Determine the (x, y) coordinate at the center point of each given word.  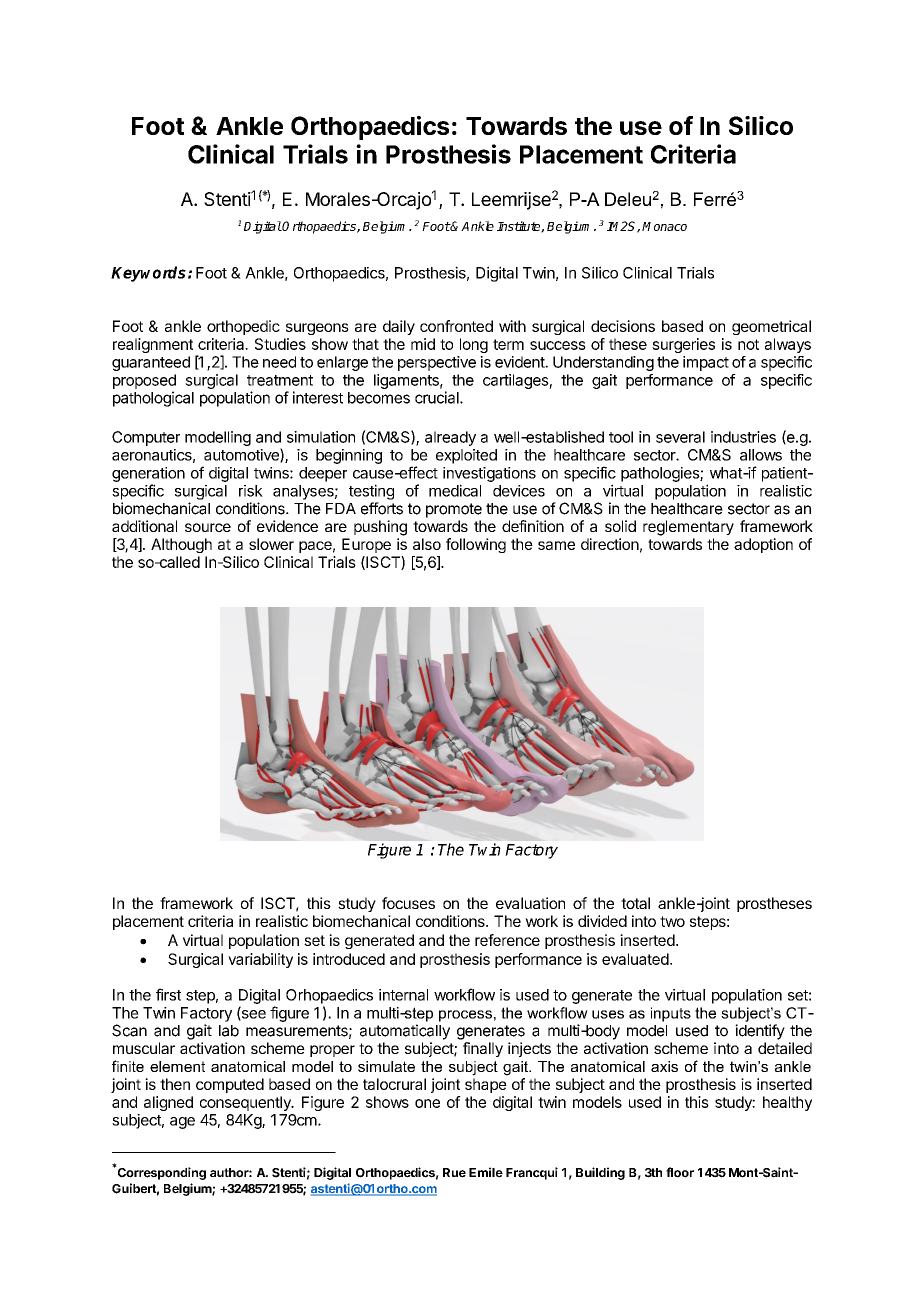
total (635, 903)
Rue (454, 1173)
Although (181, 545)
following (476, 545)
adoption (763, 545)
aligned (168, 1103)
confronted (456, 326)
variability (260, 960)
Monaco (664, 226)
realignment (153, 345)
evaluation (530, 903)
